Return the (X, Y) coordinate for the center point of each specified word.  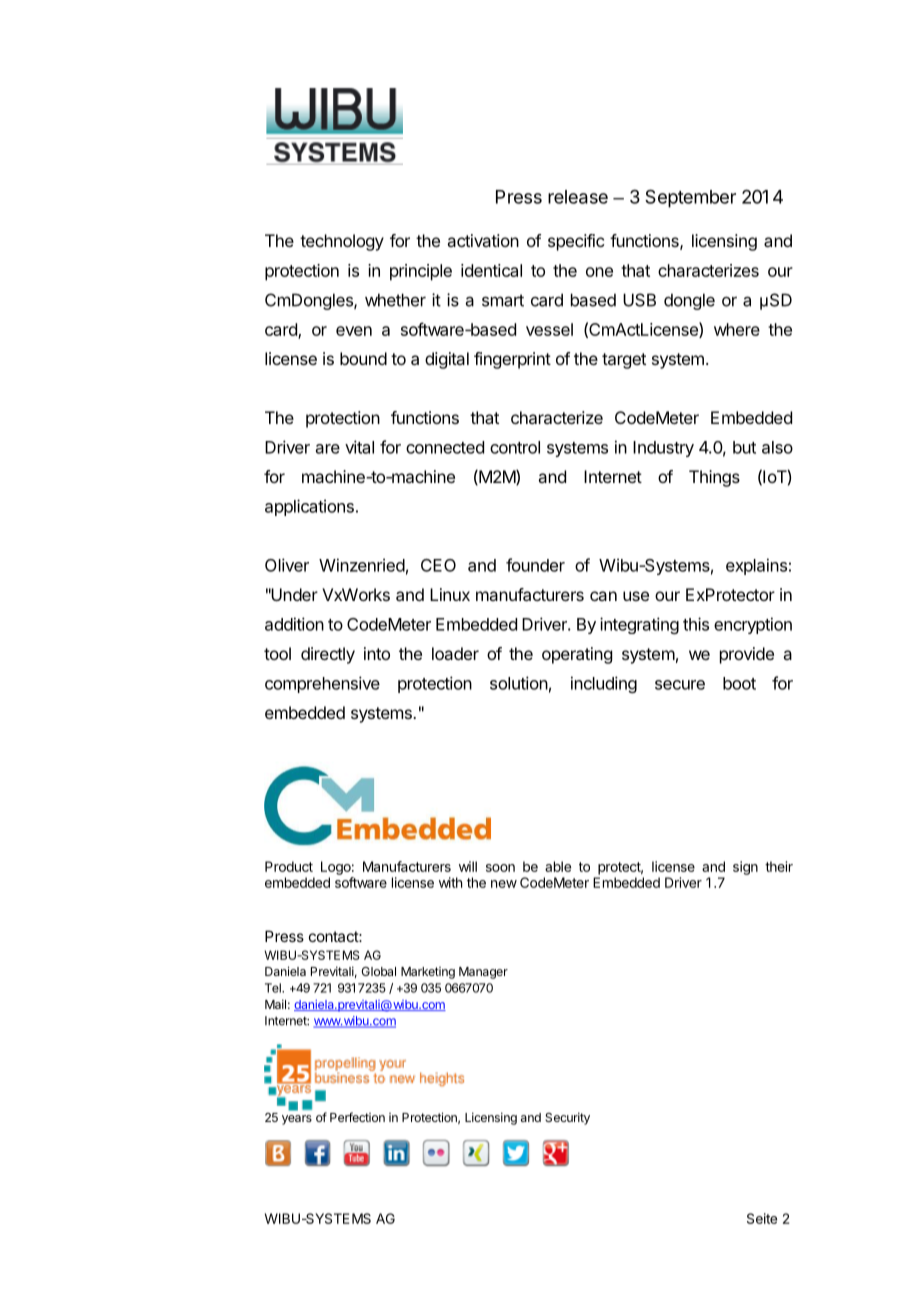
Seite (762, 1218)
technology (342, 242)
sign (745, 868)
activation (483, 240)
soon (500, 868)
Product (289, 866)
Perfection (357, 1117)
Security (567, 1118)
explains (756, 566)
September (690, 198)
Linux (450, 594)
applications (309, 507)
